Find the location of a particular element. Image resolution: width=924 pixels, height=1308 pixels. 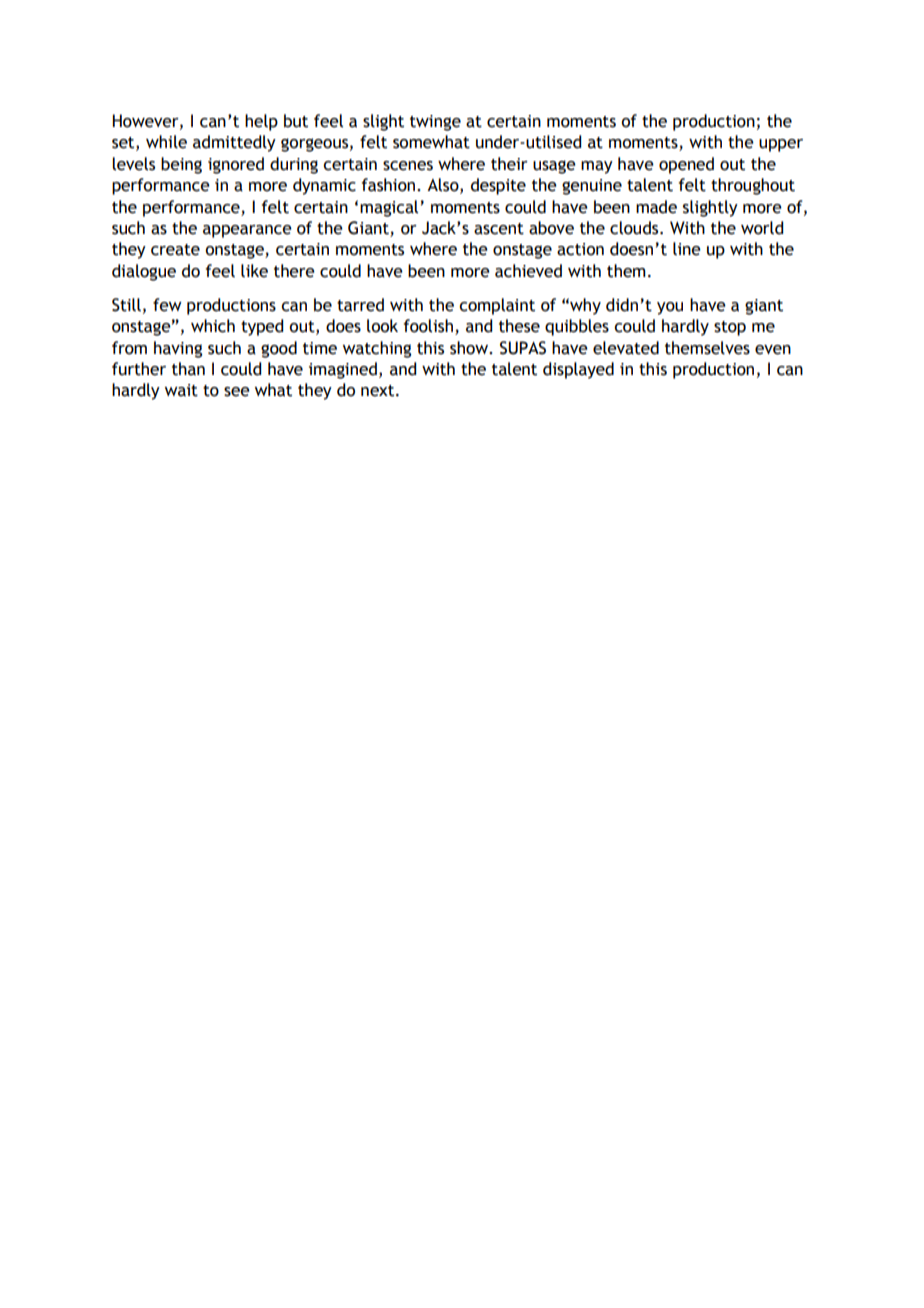

stop is located at coordinates (730, 328).
